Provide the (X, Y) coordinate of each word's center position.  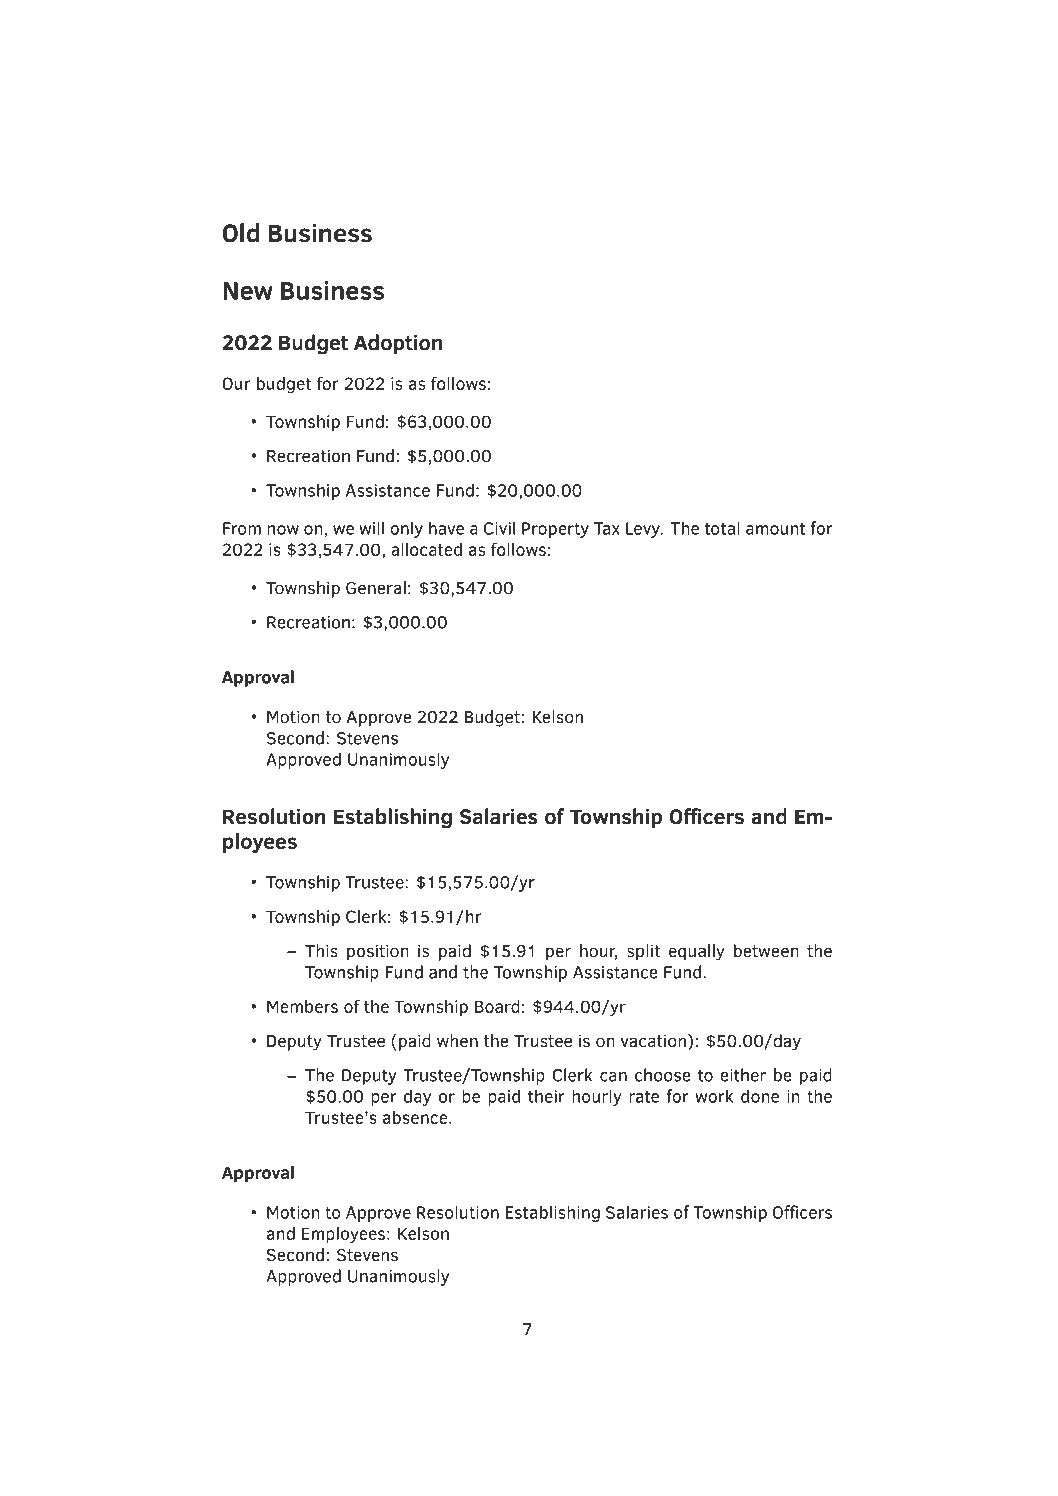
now (283, 530)
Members (302, 1006)
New (248, 291)
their (546, 1096)
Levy (644, 530)
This (321, 951)
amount (776, 529)
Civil (499, 528)
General (376, 588)
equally (697, 952)
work (714, 1096)
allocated (426, 549)
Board (497, 1006)
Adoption (398, 344)
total (722, 528)
